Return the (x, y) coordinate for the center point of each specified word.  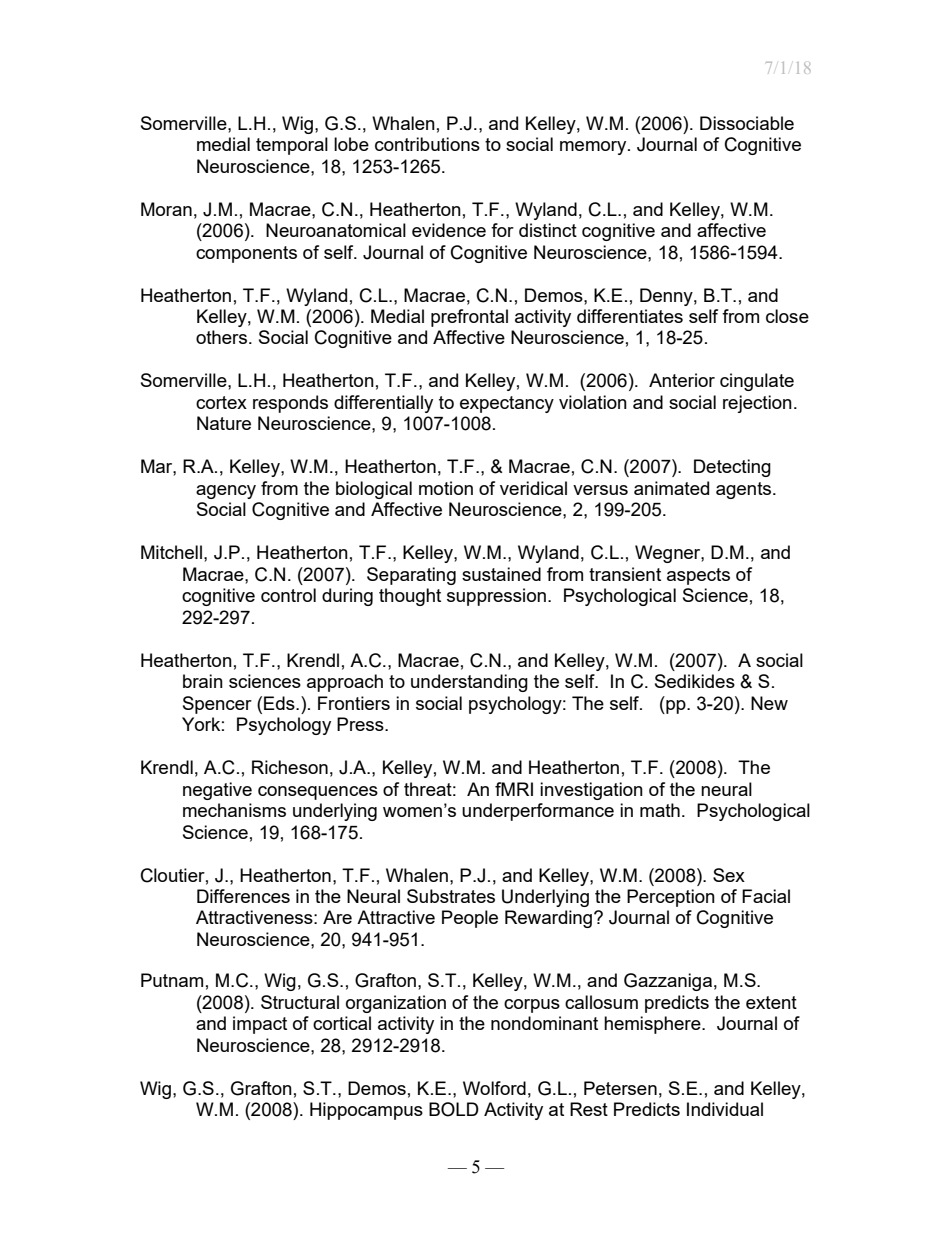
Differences (243, 896)
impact (260, 1025)
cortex (221, 402)
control (288, 595)
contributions (427, 144)
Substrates (451, 896)
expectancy (507, 404)
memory (594, 148)
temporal (292, 146)
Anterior (682, 380)
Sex (729, 875)
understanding (469, 683)
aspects (698, 576)
